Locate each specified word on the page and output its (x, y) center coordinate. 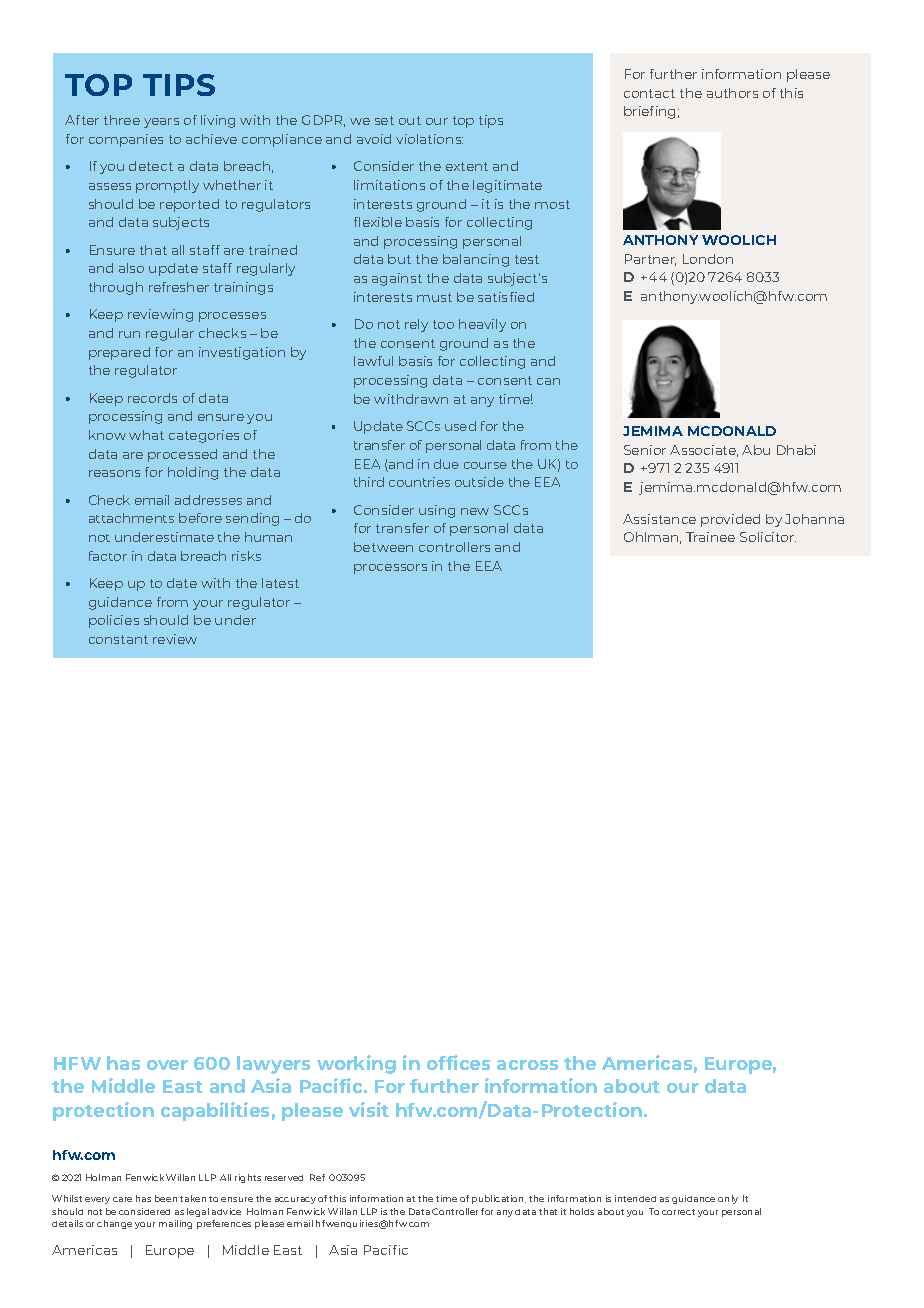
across (527, 1065)
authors (732, 93)
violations (429, 139)
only (728, 1199)
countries (419, 482)
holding (193, 473)
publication (499, 1199)
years (161, 123)
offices (458, 1062)
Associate (704, 451)
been (166, 1198)
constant (118, 639)
